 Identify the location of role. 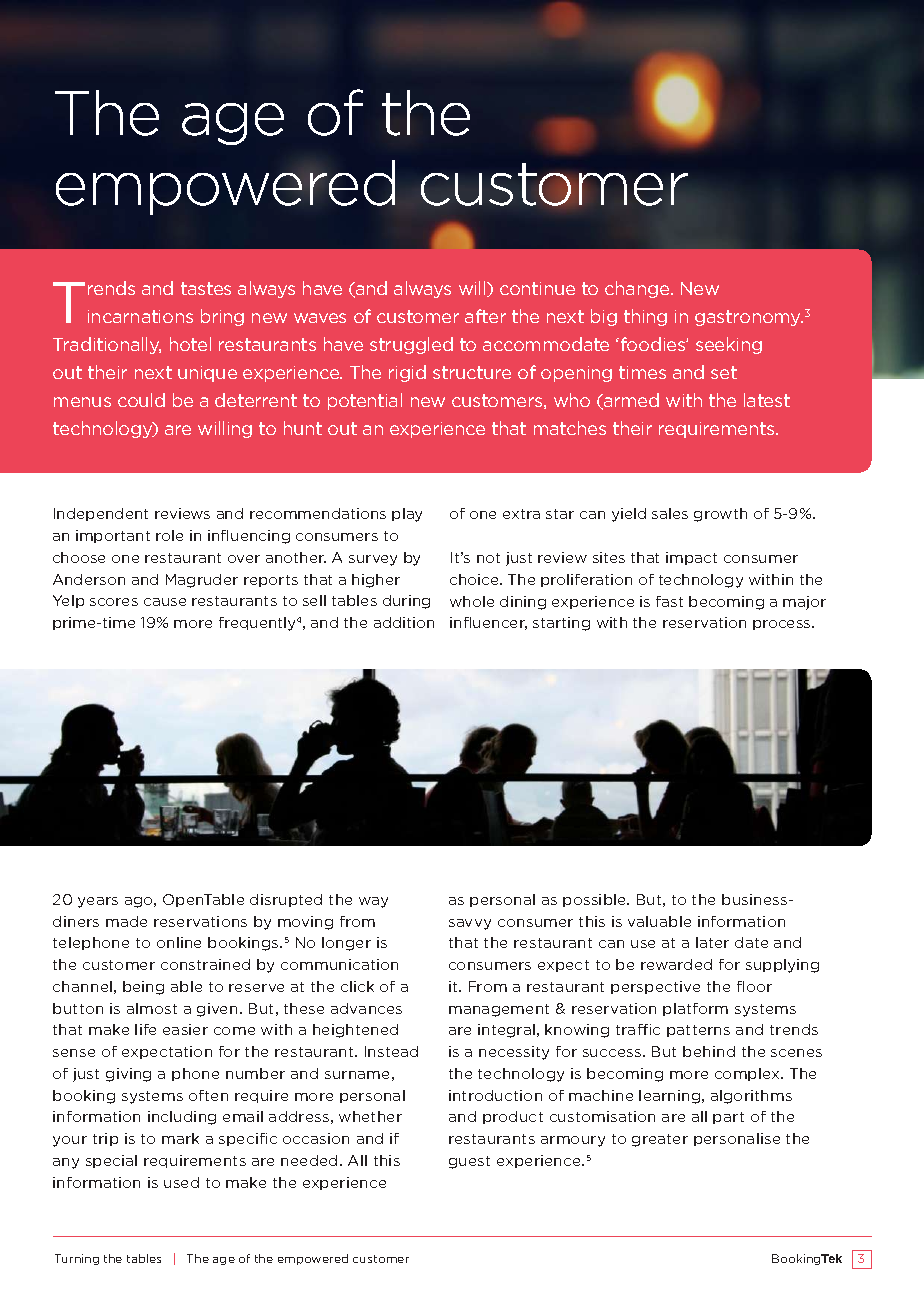
(169, 535).
